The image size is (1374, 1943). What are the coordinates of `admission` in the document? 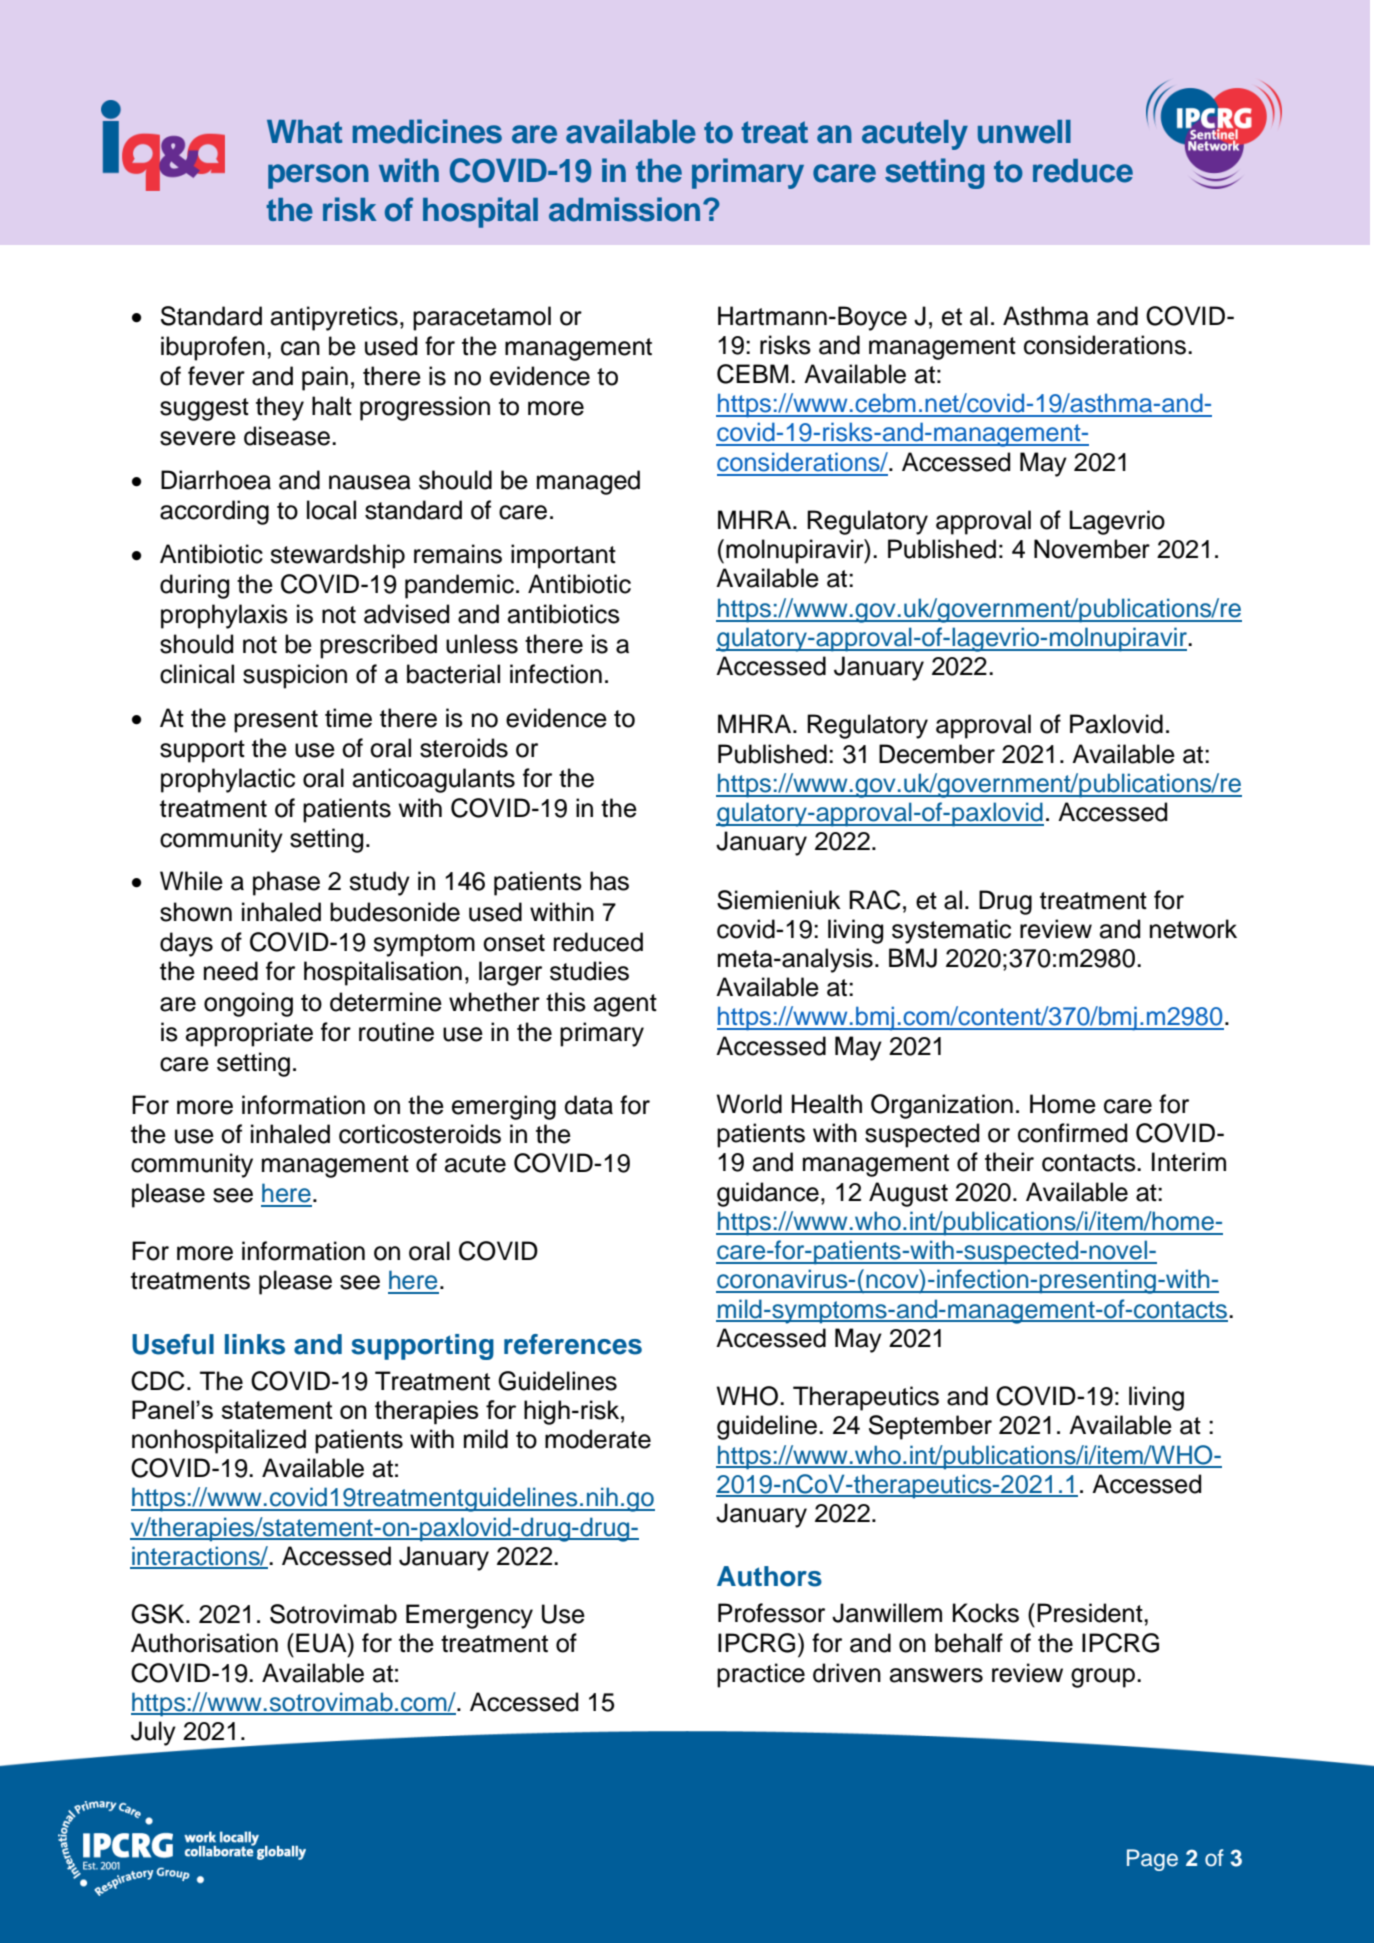 It's located at (624, 209).
